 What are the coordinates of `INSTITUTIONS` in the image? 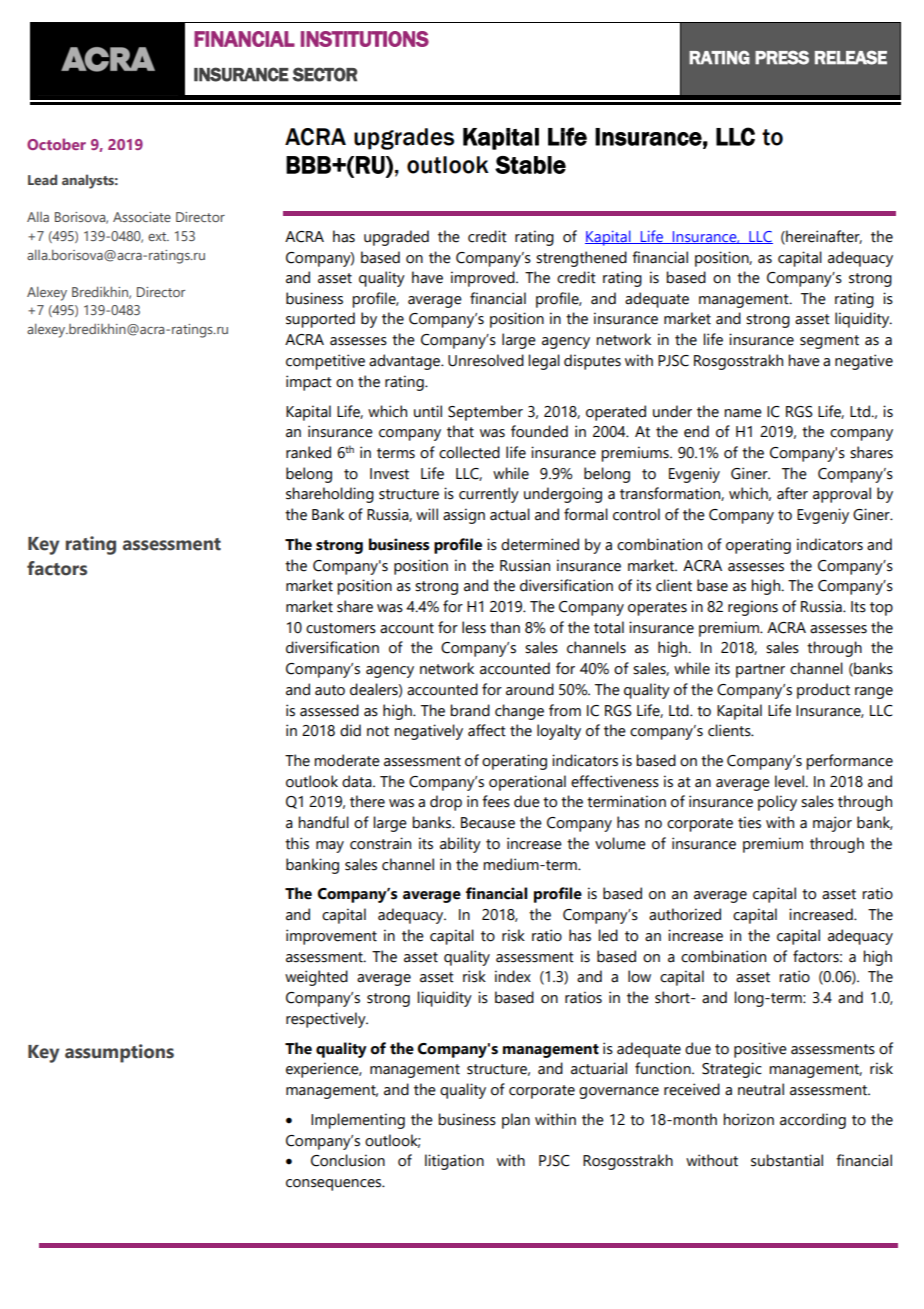 It's located at (365, 39).
